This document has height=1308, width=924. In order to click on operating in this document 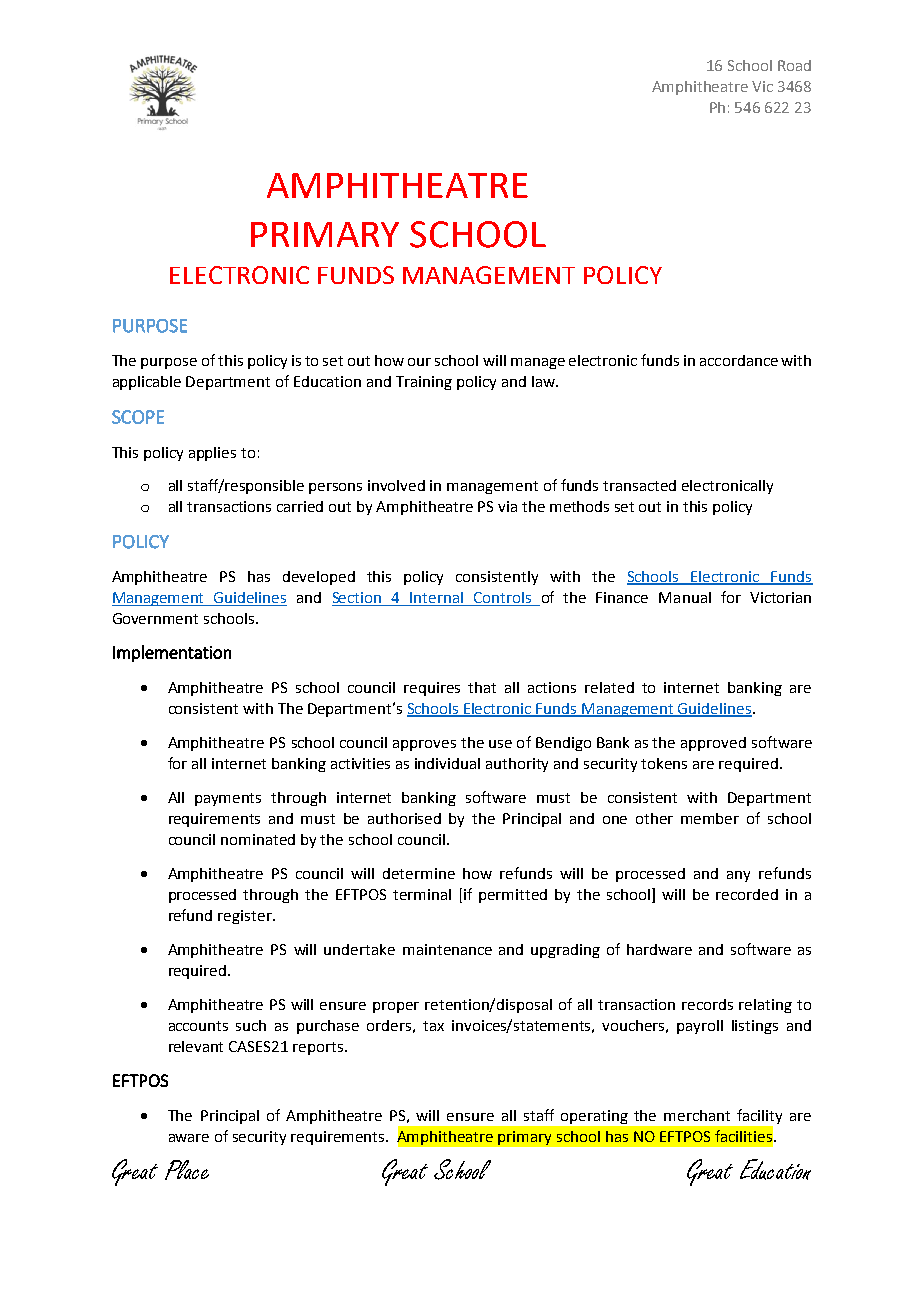, I will do `click(594, 1117)`.
